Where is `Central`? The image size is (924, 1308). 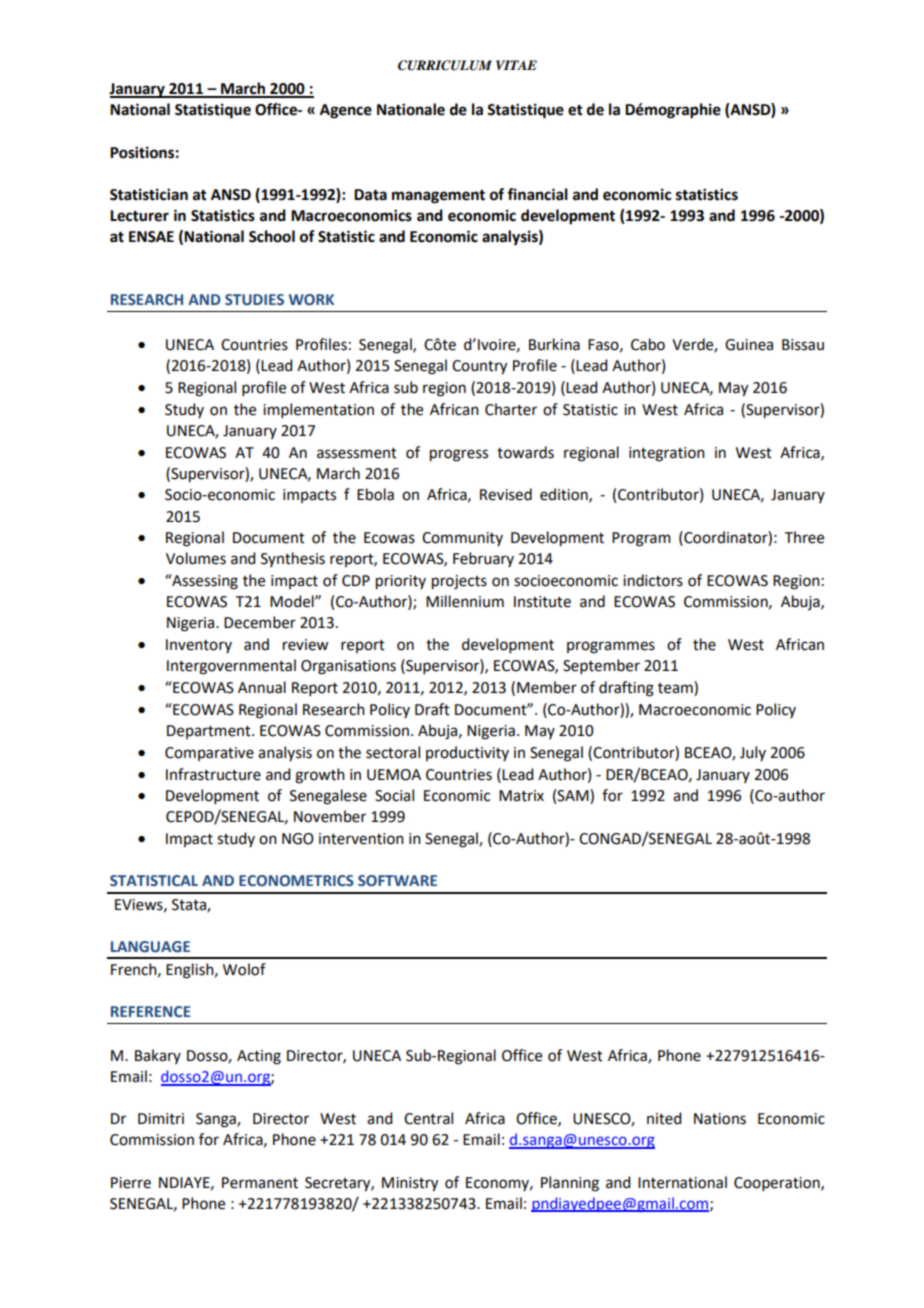
Central is located at coordinates (428, 1118).
